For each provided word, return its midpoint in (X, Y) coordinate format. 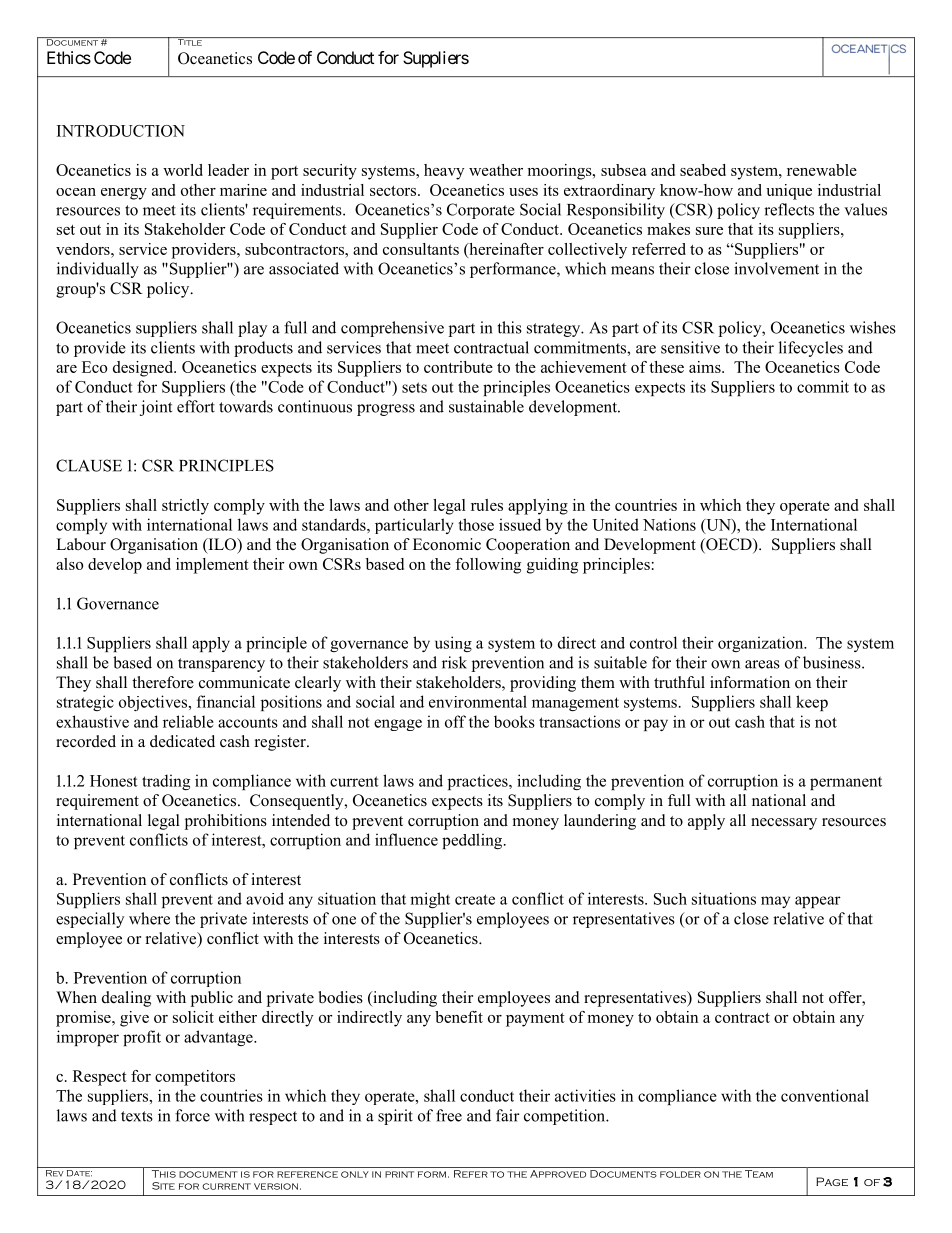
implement (212, 566)
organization (762, 644)
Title (189, 41)
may (775, 902)
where (149, 918)
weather (496, 170)
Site (163, 1186)
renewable (822, 170)
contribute (458, 367)
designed (144, 369)
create (475, 899)
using (453, 644)
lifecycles (811, 349)
